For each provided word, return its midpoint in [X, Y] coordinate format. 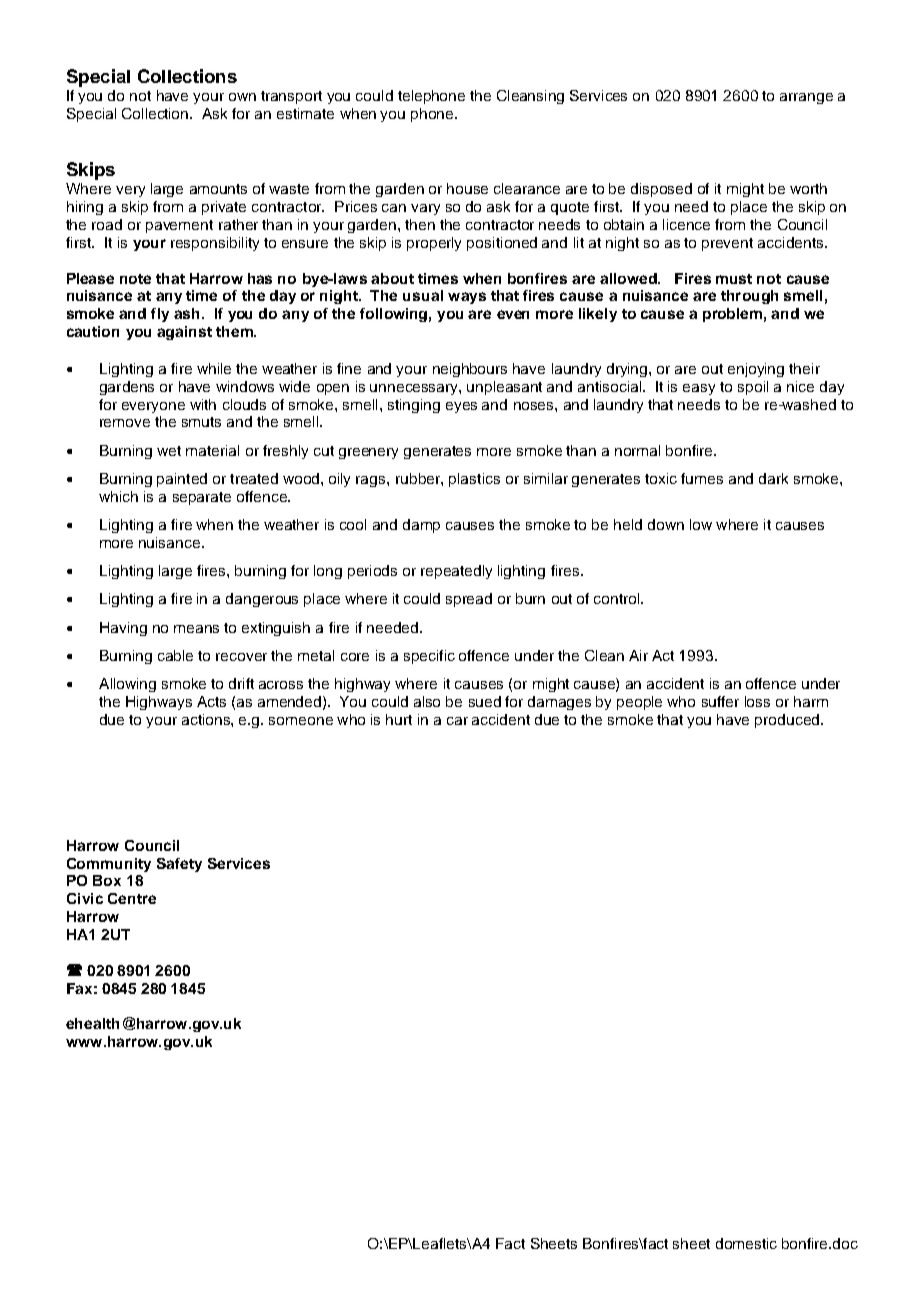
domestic [746, 1243]
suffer [720, 701]
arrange [806, 98]
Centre [132, 898]
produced [788, 721]
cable [175, 655]
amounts [218, 189]
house [467, 188]
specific [429, 657]
